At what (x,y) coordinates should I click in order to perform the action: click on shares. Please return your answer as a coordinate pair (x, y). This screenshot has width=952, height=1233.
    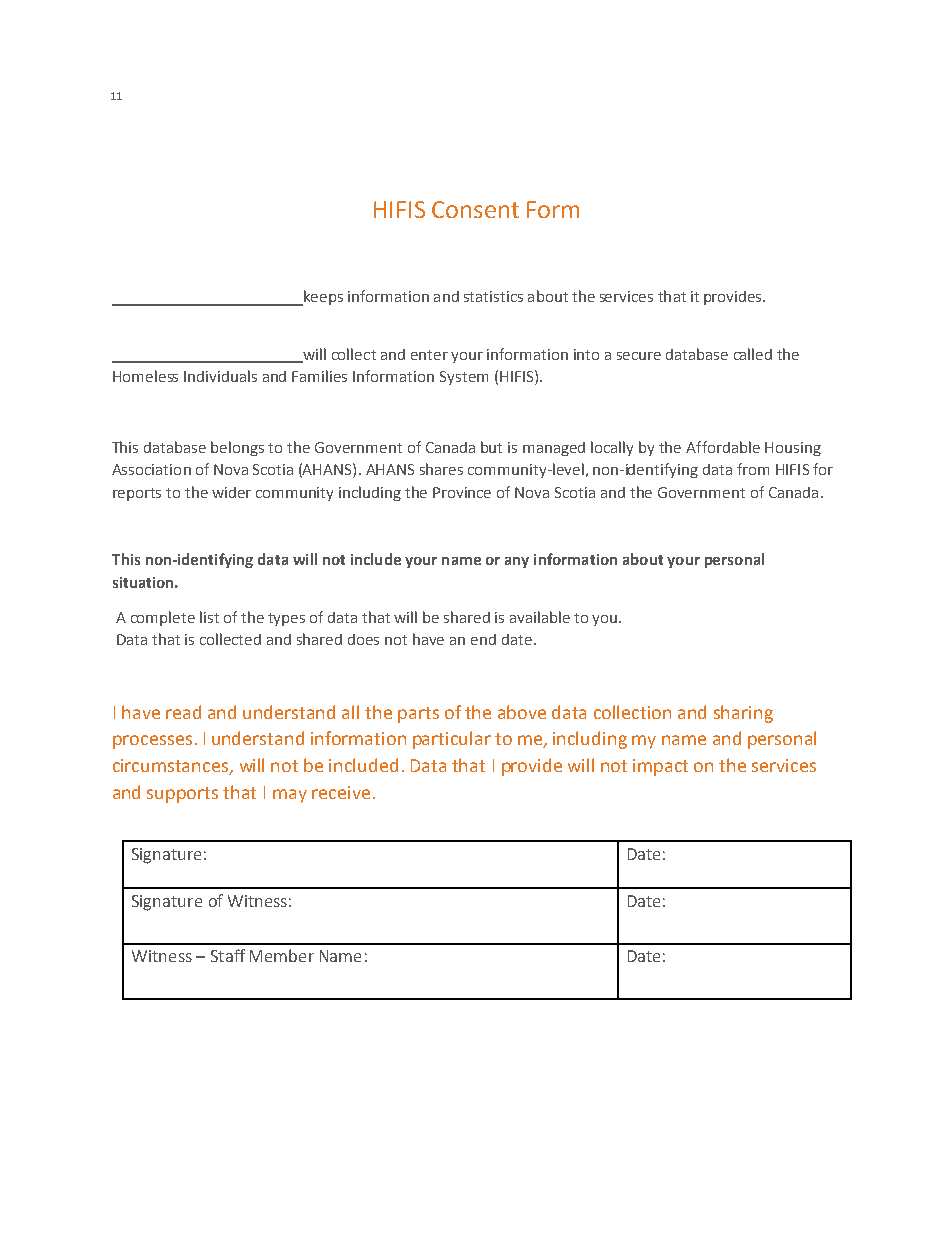
    Looking at the image, I should click on (441, 469).
